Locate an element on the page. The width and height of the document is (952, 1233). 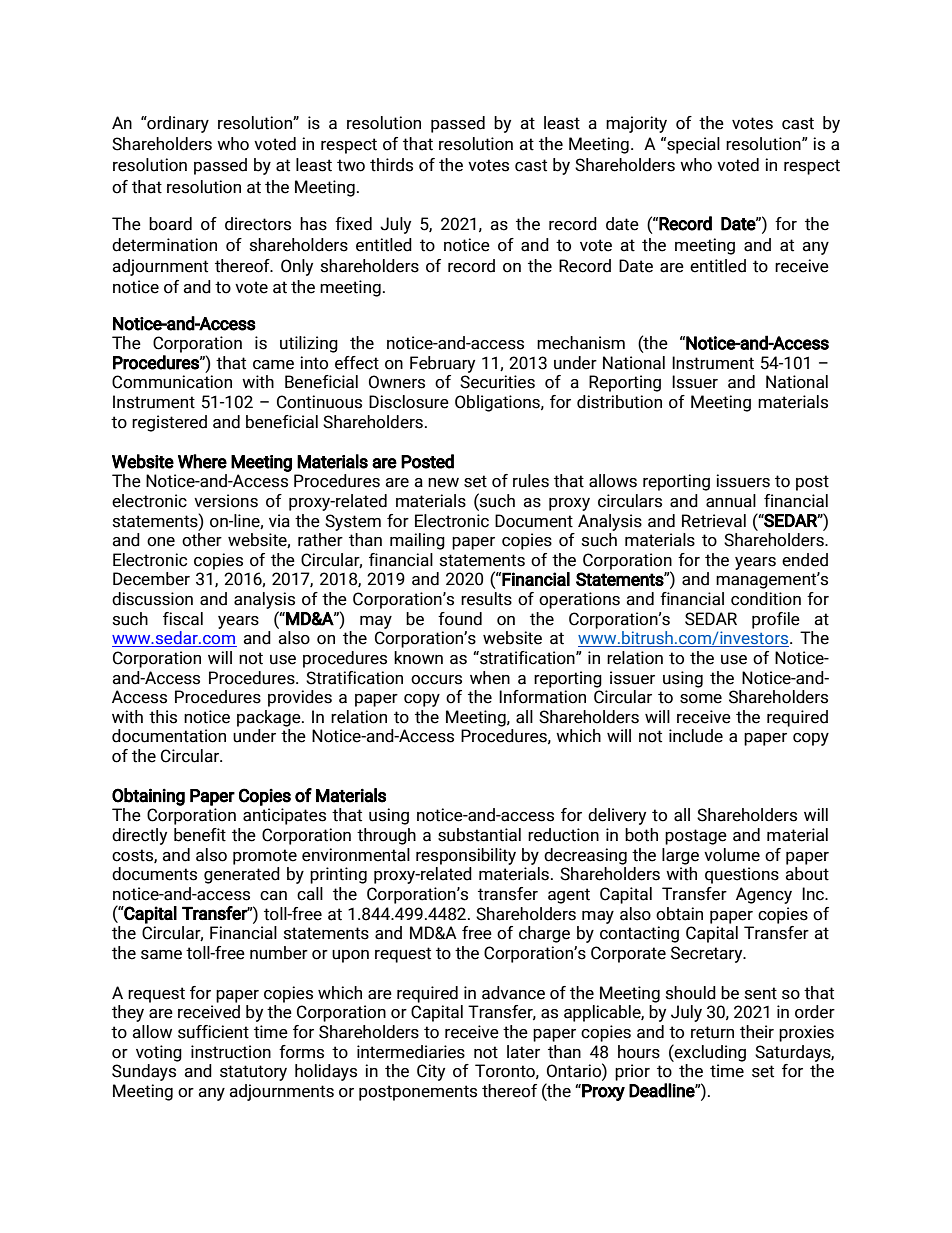
return is located at coordinates (712, 1032).
